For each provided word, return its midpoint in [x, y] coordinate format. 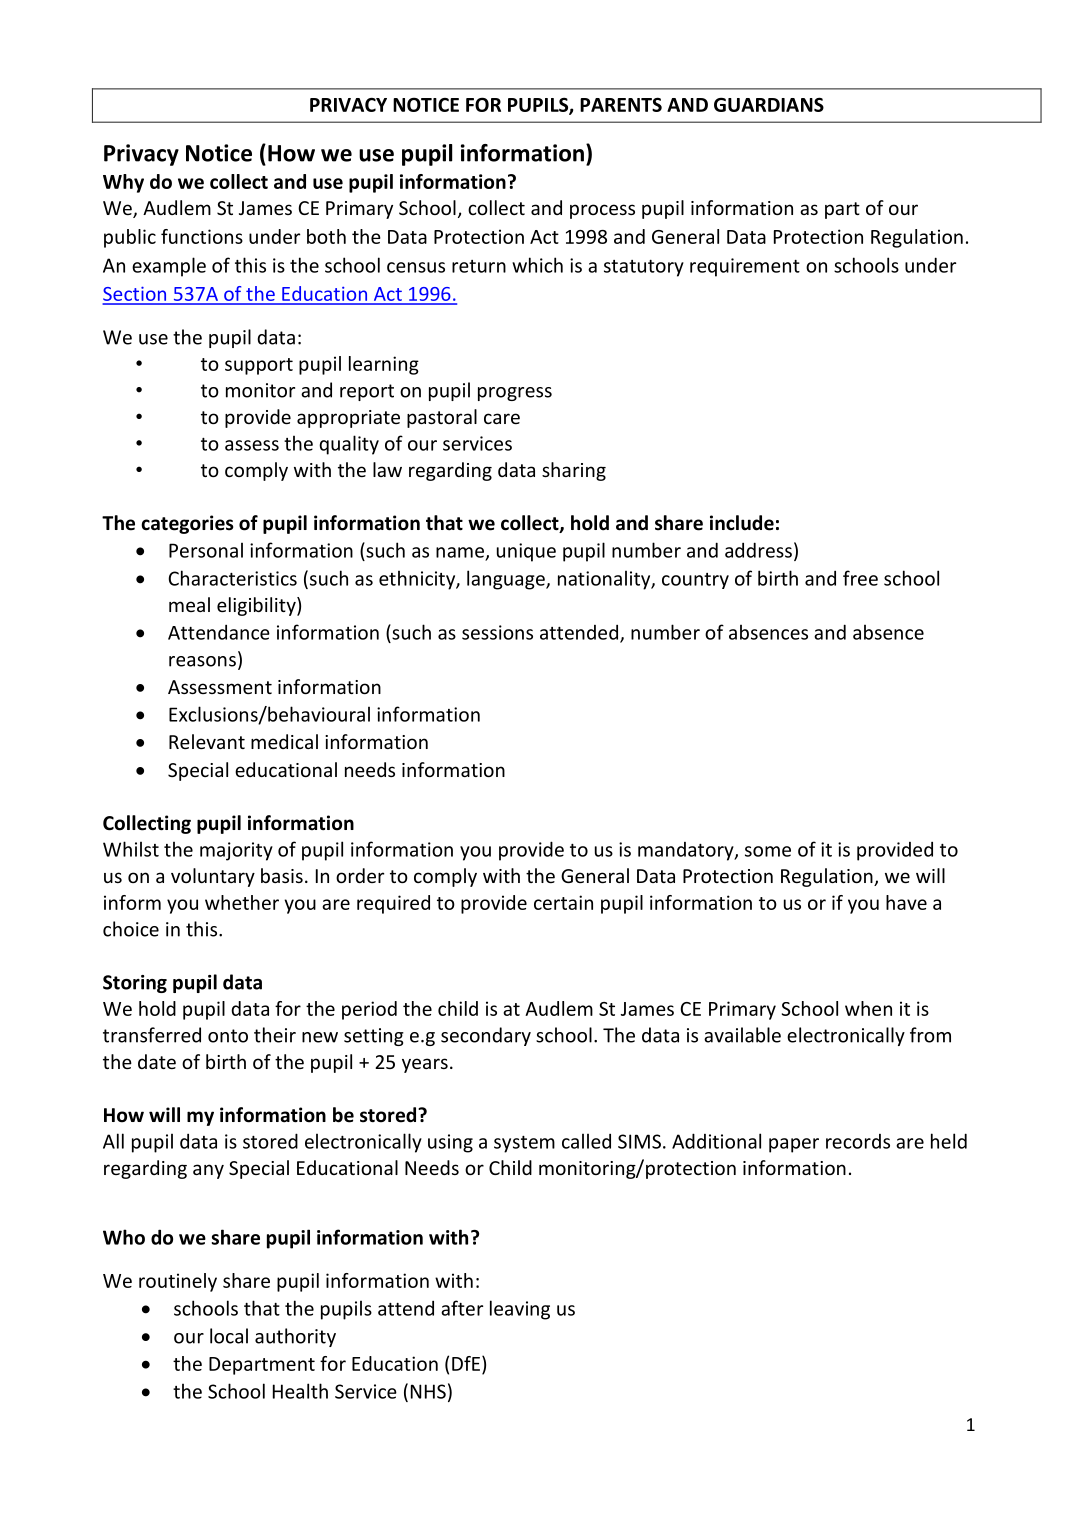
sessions [497, 632]
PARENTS [621, 104]
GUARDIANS [769, 104]
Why [123, 183]
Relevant [207, 741]
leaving [520, 1310]
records [858, 1141]
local [229, 1336]
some [768, 851]
